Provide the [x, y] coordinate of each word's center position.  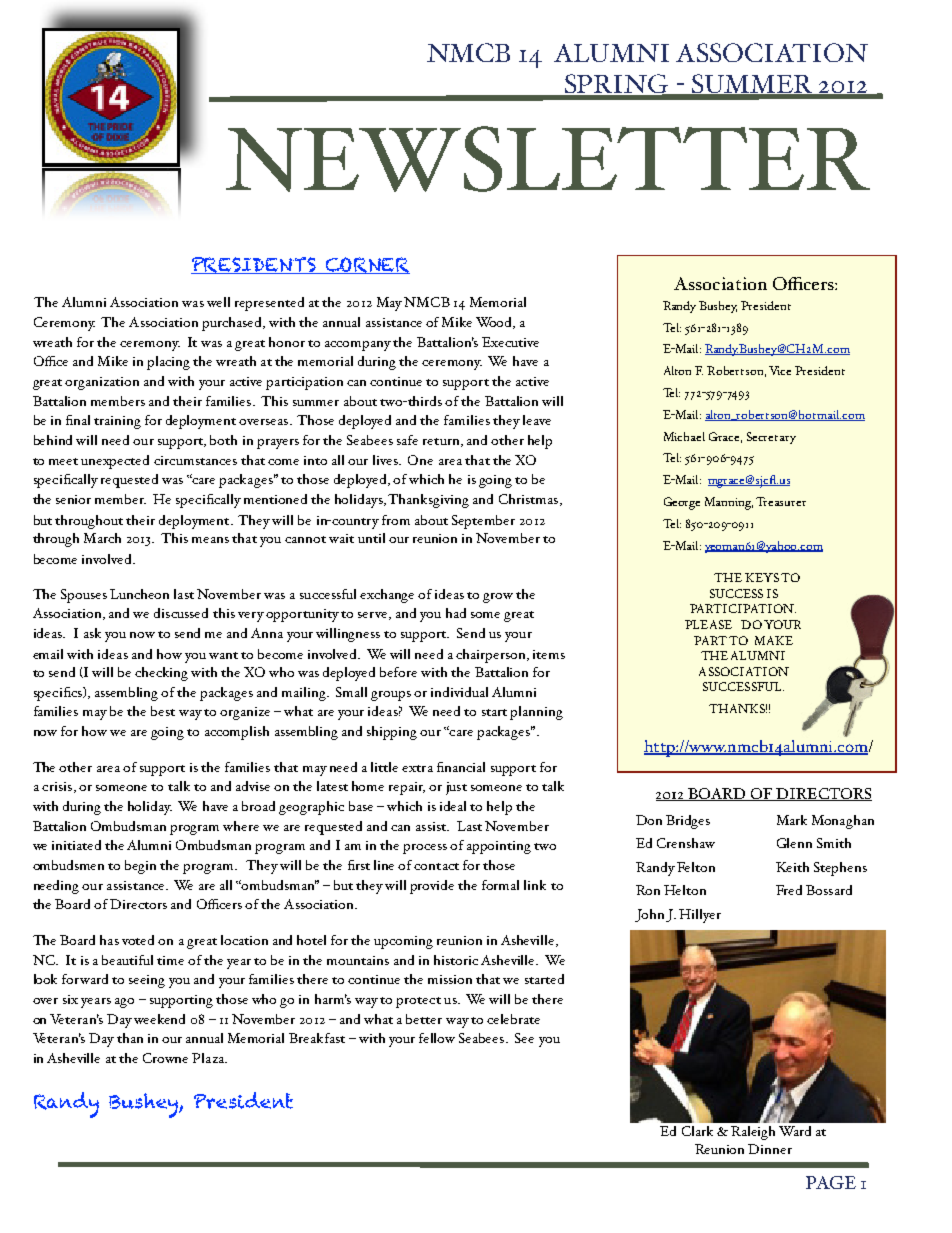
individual [459, 692]
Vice [780, 370]
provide [432, 887]
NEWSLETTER [548, 159]
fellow [437, 1038]
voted [138, 940]
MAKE [774, 640]
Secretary [771, 438]
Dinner [770, 1149]
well [218, 302]
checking [161, 674]
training [117, 422]
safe [407, 440]
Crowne [165, 1058]
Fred [789, 890]
